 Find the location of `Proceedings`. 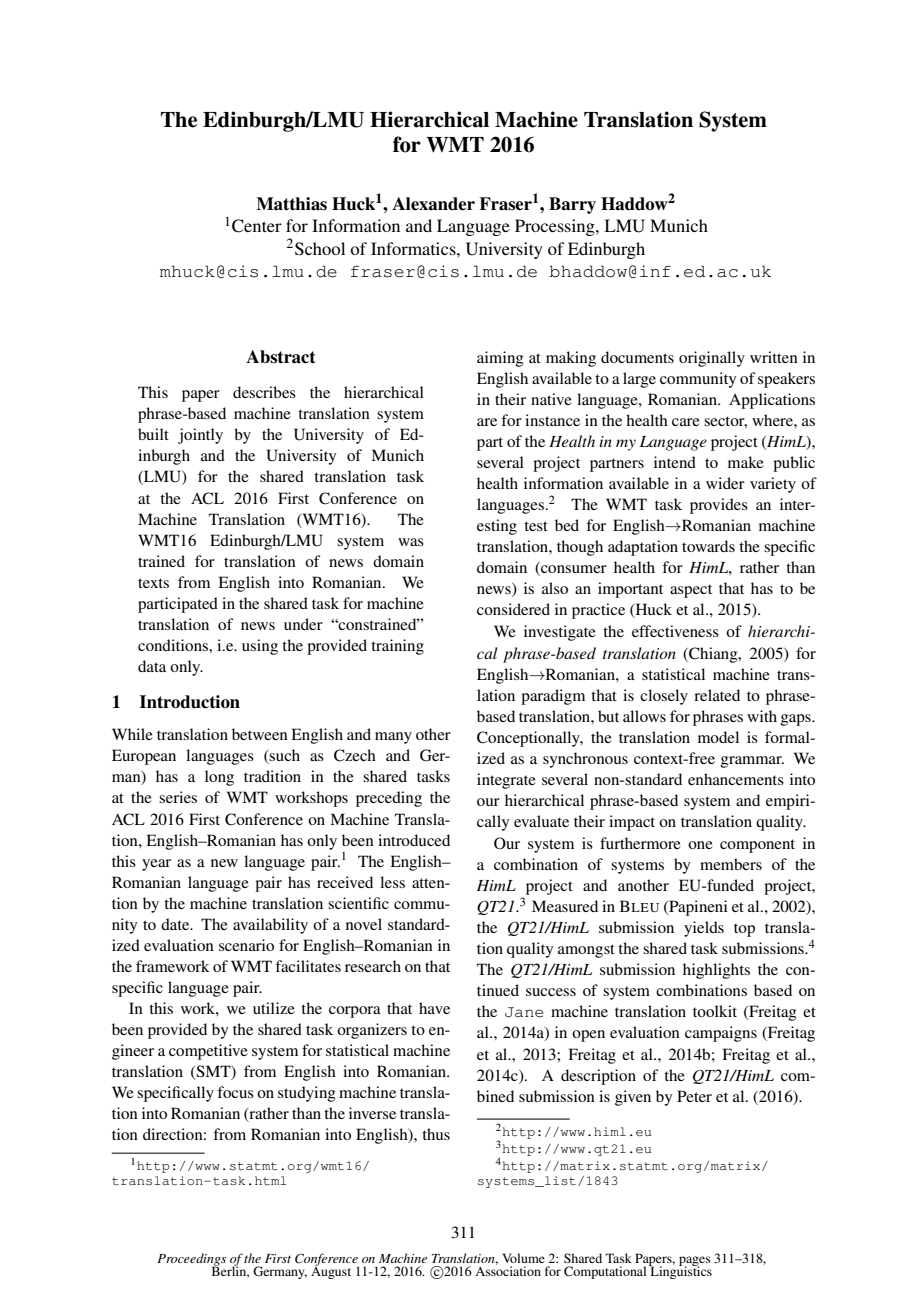

Proceedings is located at coordinates (191, 1260).
